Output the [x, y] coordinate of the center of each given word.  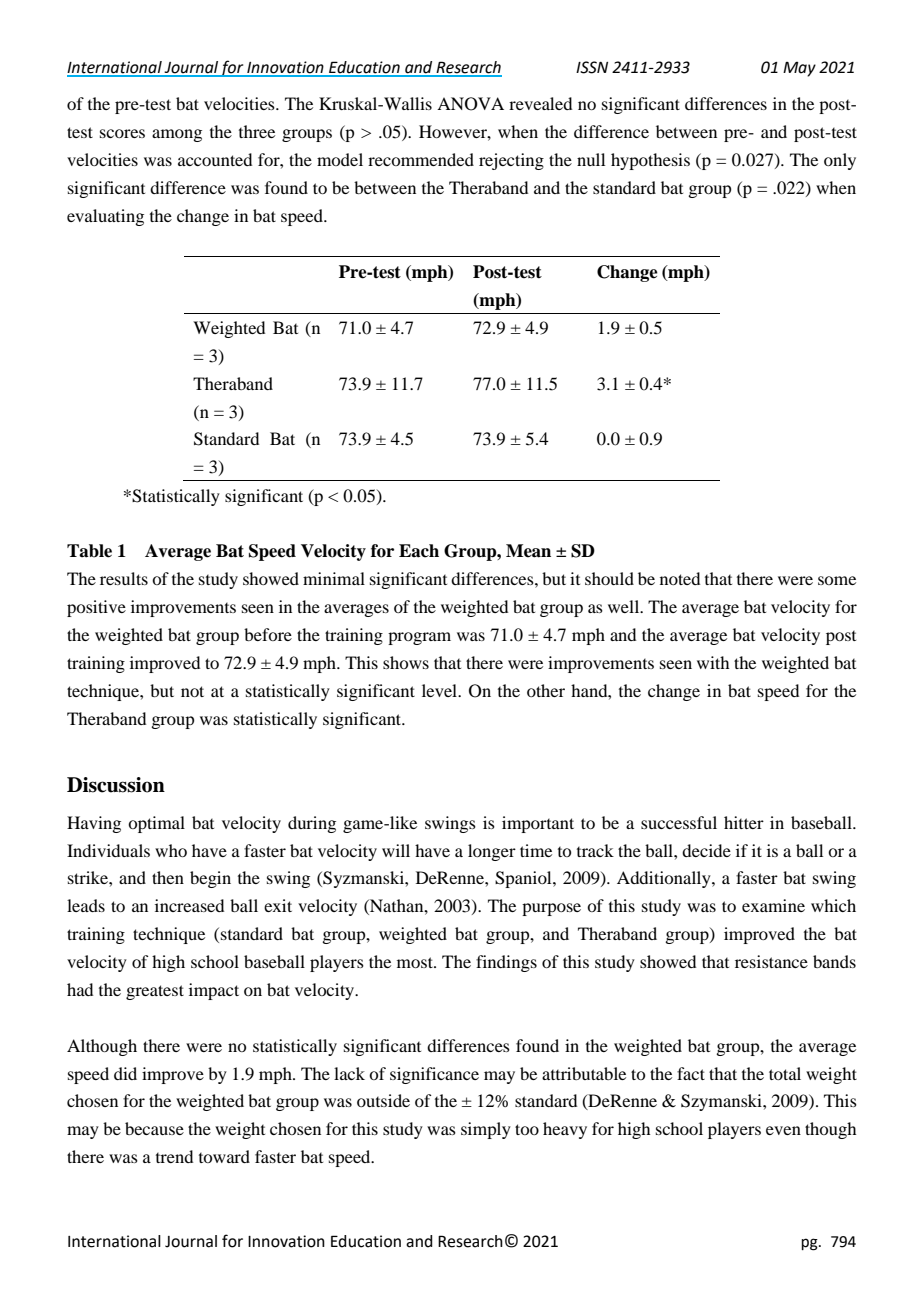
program [419, 638]
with [713, 662]
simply [486, 1130]
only [840, 161]
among [177, 135]
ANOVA [470, 104]
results [124, 578]
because [154, 1128]
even [783, 1130]
